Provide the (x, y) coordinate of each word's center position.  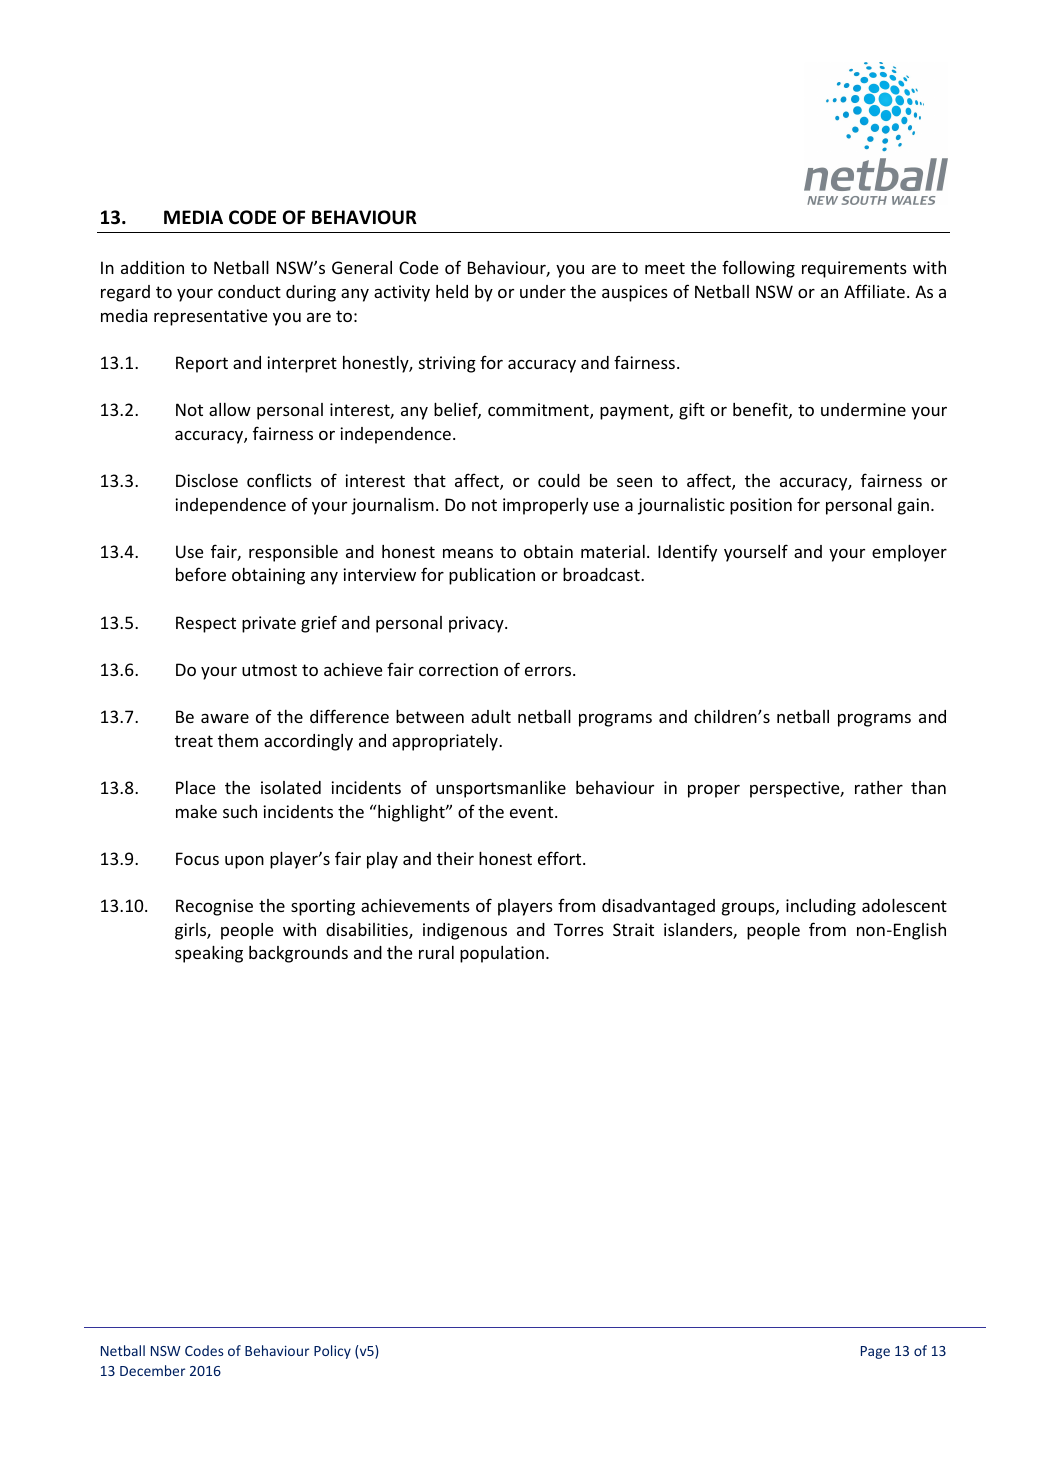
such (240, 811)
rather (879, 787)
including (821, 907)
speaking (209, 954)
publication (492, 576)
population (502, 954)
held (452, 291)
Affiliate (874, 291)
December (152, 1370)
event (533, 812)
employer (909, 553)
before (201, 574)
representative (210, 317)
